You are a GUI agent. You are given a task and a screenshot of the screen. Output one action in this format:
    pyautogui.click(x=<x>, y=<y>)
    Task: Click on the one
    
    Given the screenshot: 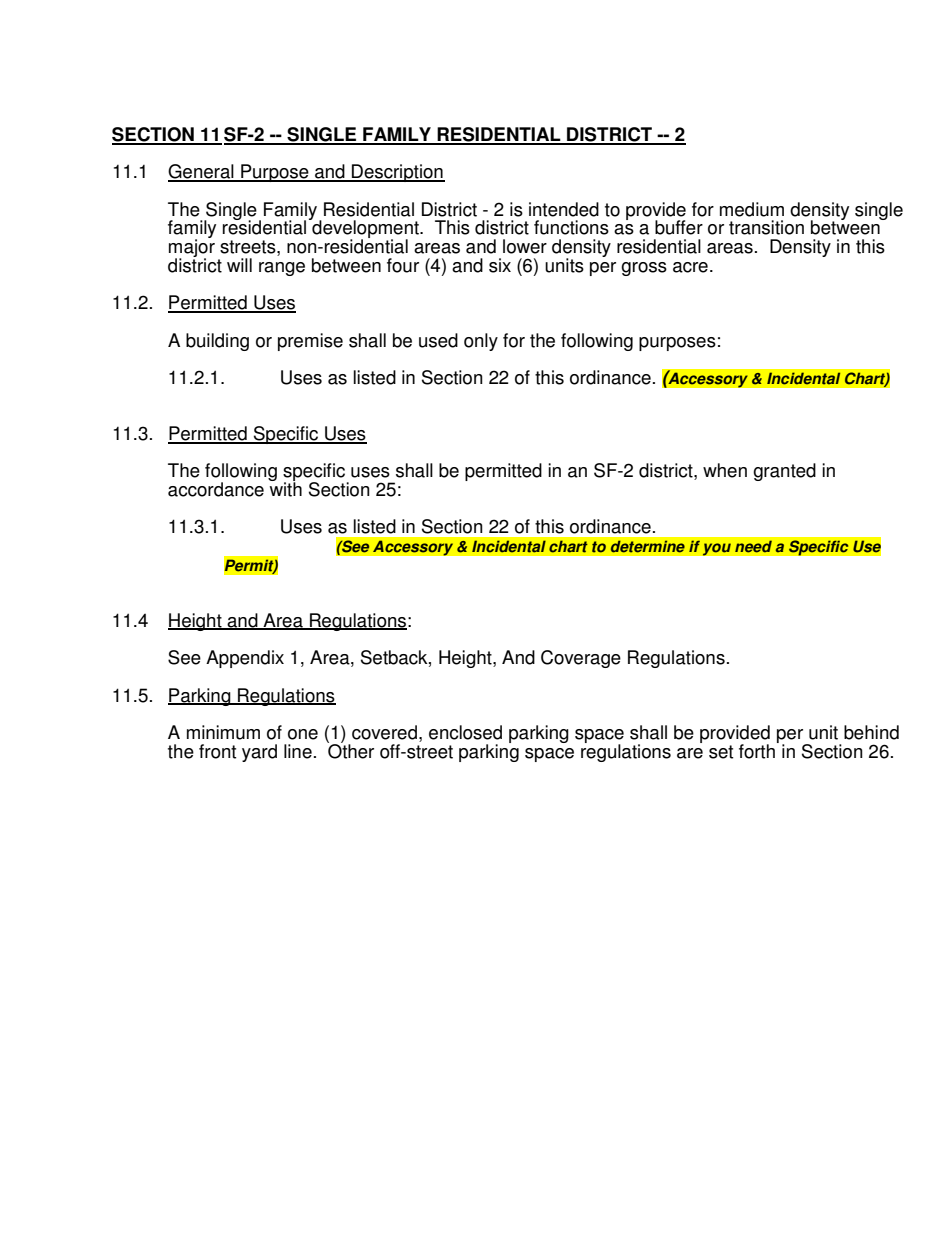 What is the action you would take?
    pyautogui.click(x=303, y=734)
